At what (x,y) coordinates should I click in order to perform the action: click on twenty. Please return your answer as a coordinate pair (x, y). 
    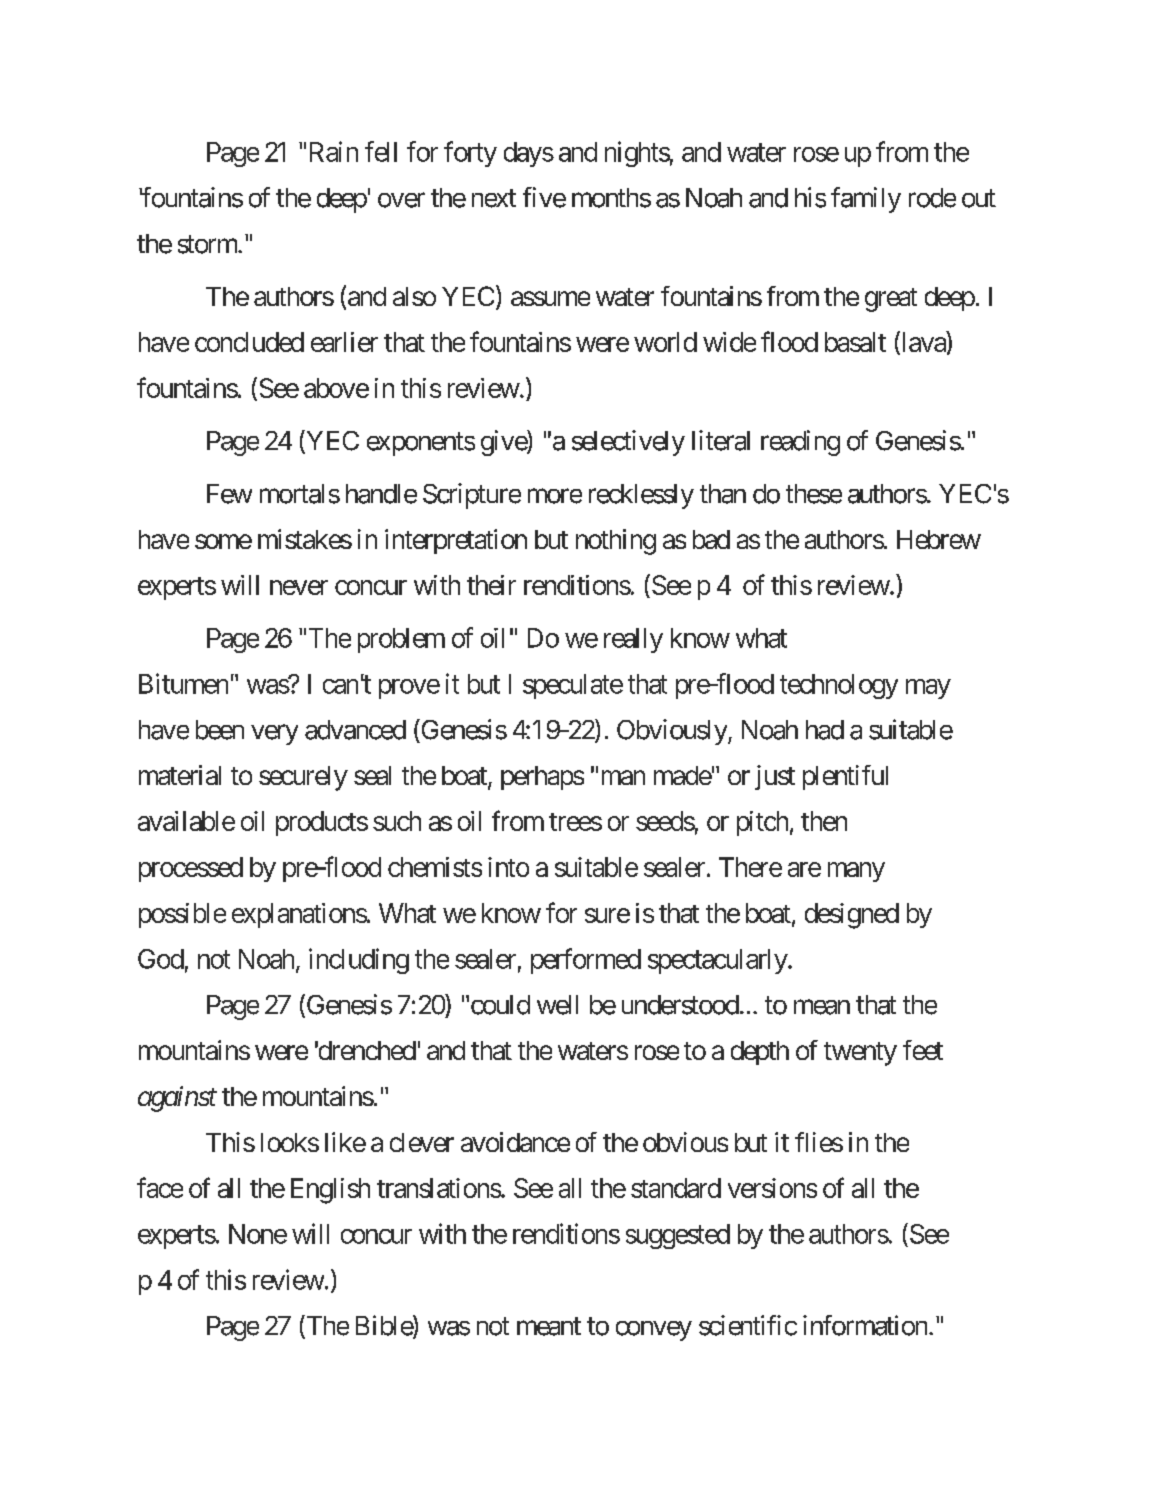
    Looking at the image, I should click on (860, 1054).
